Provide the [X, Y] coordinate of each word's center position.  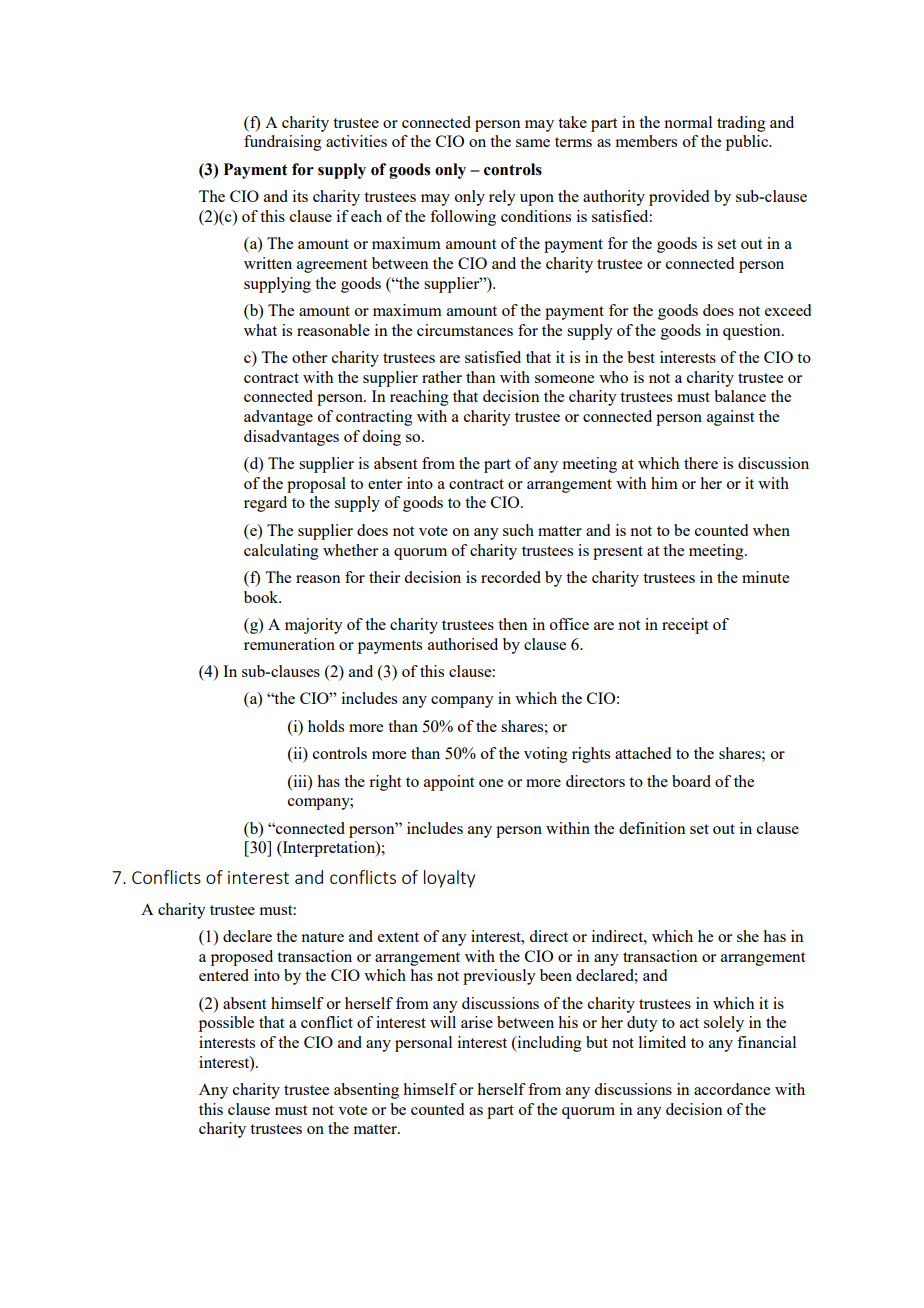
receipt [685, 626]
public [748, 143]
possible [226, 1024]
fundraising [283, 143]
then [513, 624]
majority [314, 626]
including [548, 1044]
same [533, 143]
